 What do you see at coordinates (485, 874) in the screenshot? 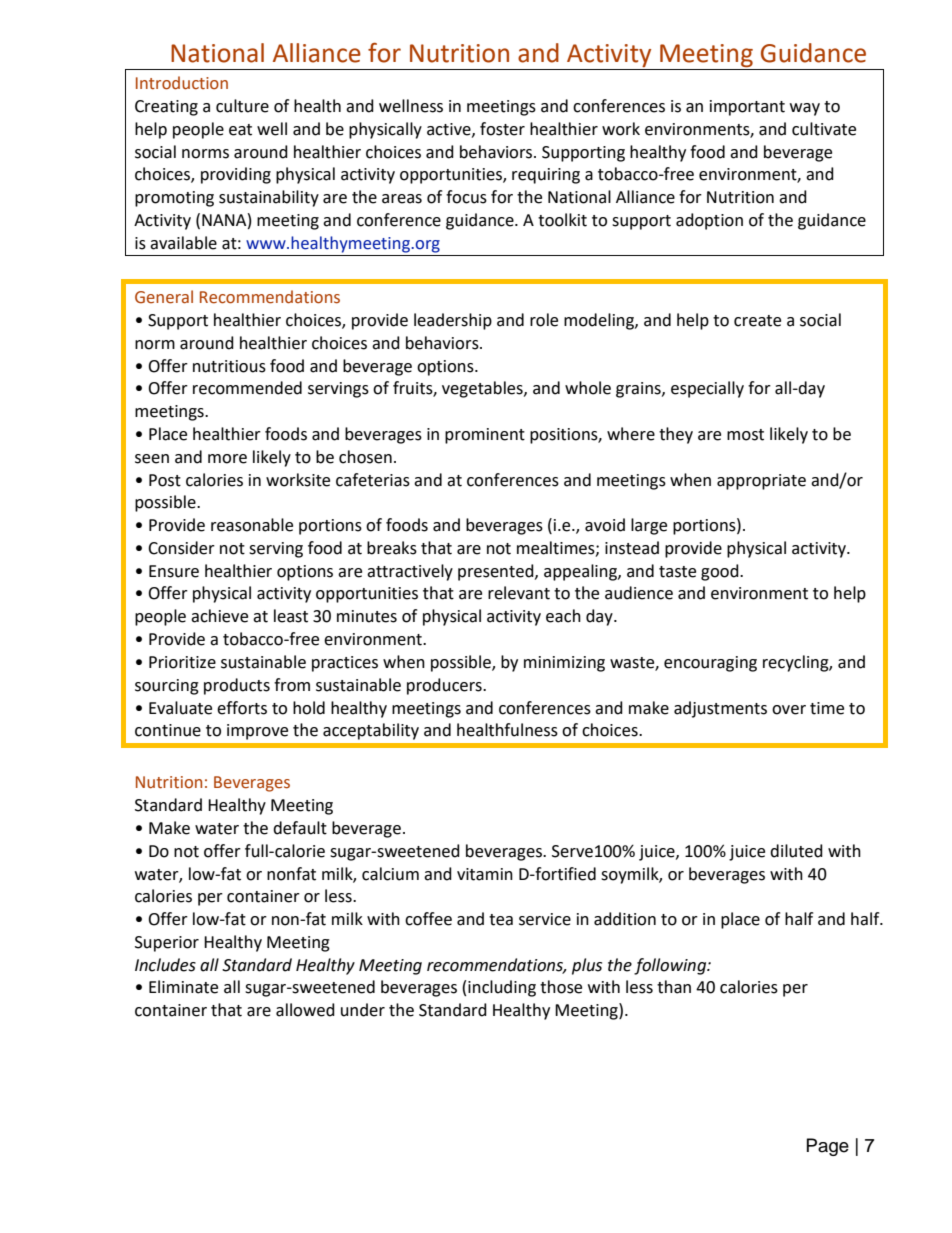
I see `vitamin` at bounding box center [485, 874].
